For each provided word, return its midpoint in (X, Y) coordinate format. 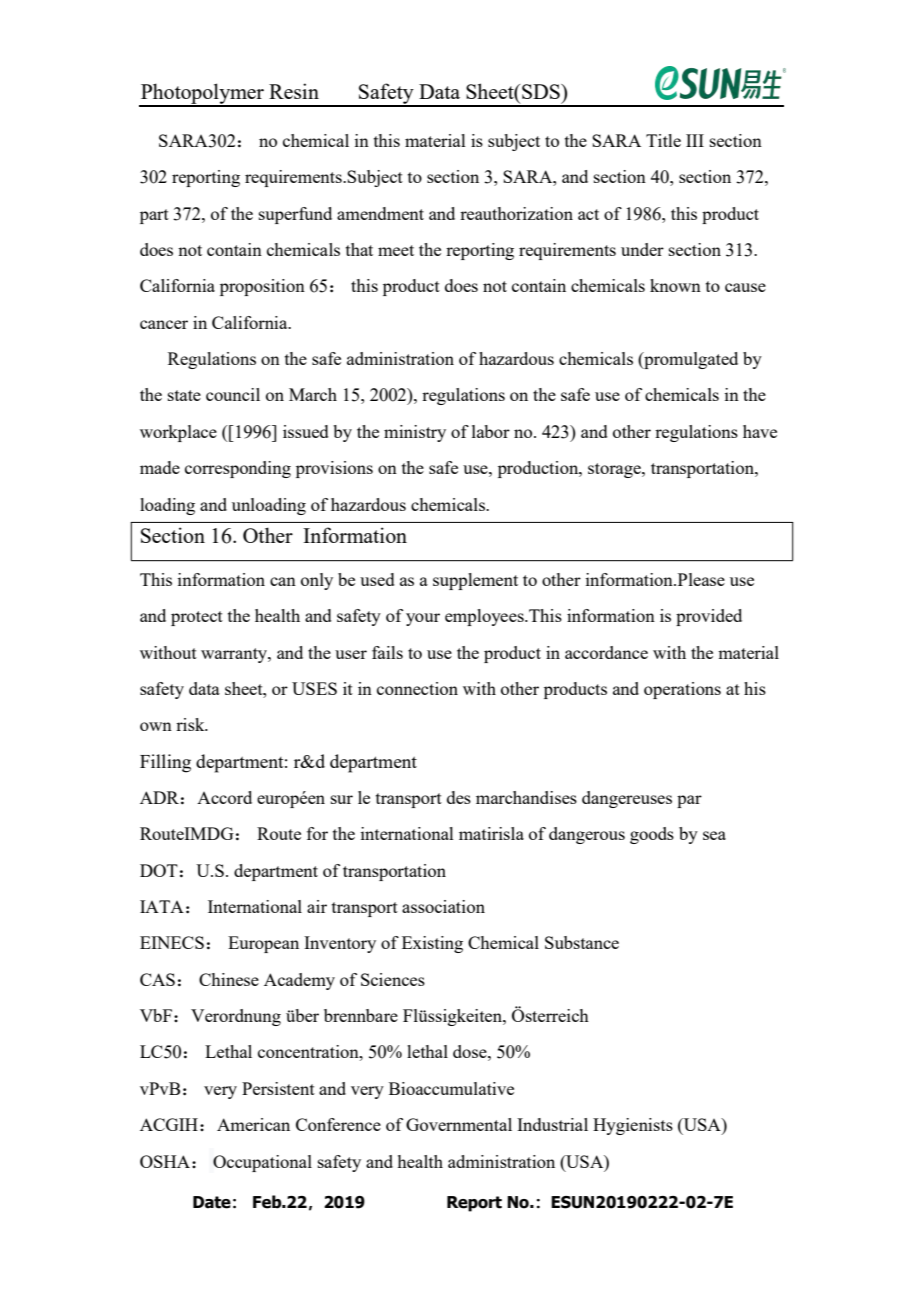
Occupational (262, 1163)
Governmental (459, 1124)
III (695, 140)
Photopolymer (203, 94)
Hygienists (633, 1126)
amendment (380, 213)
